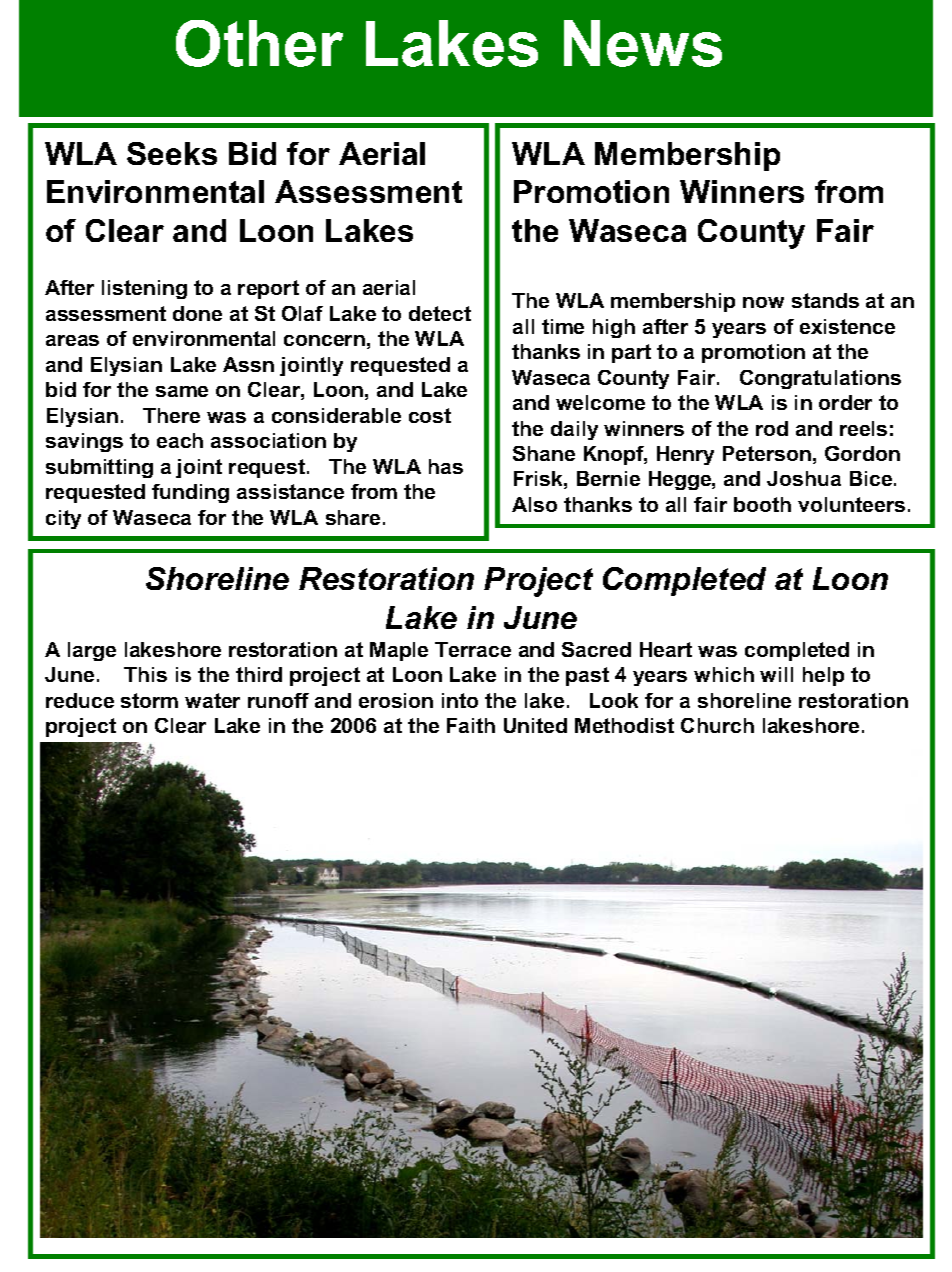 This screenshot has width=952, height=1272. What do you see at coordinates (825, 300) in the screenshot?
I see `stands` at bounding box center [825, 300].
